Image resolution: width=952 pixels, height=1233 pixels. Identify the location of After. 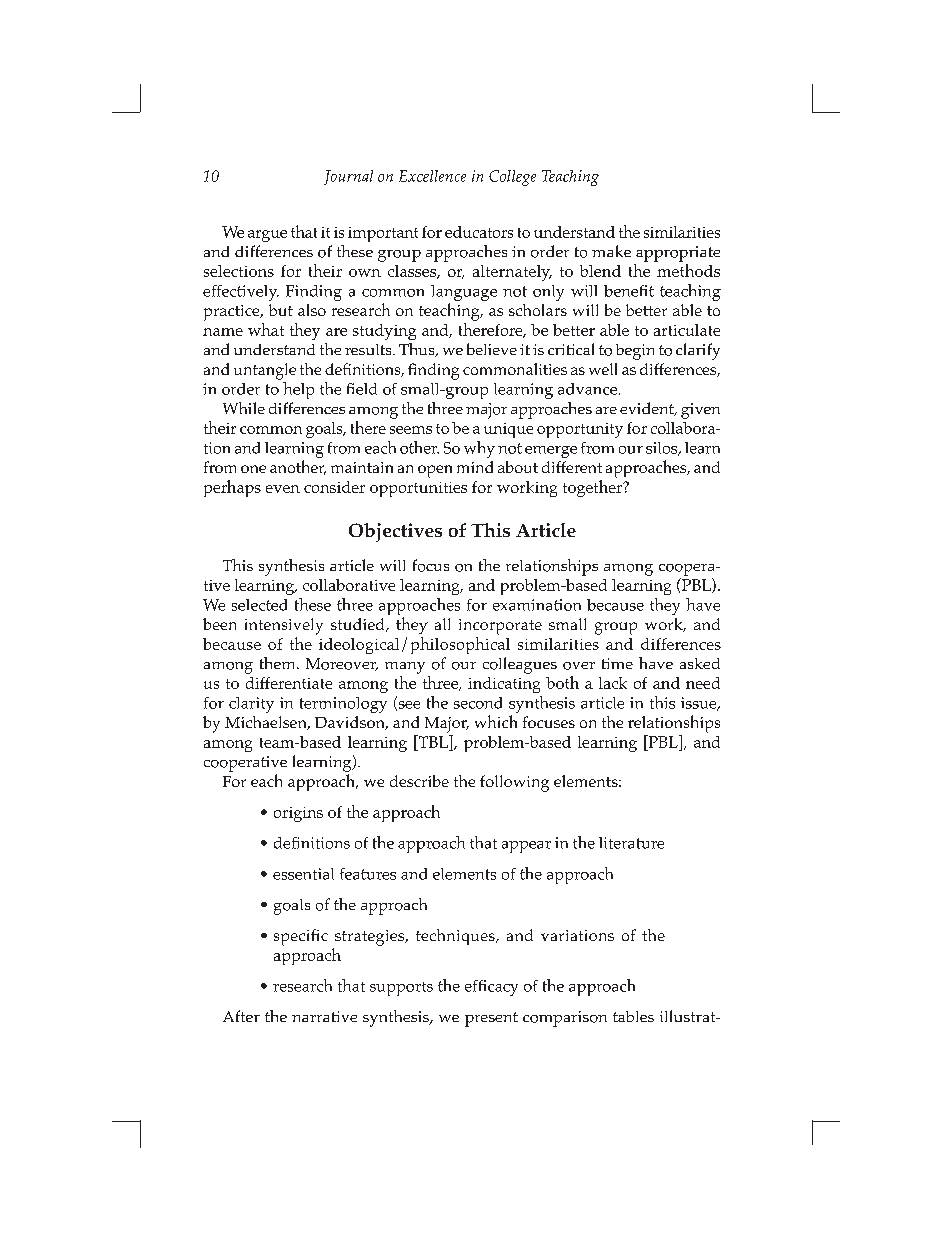
(241, 1016).
